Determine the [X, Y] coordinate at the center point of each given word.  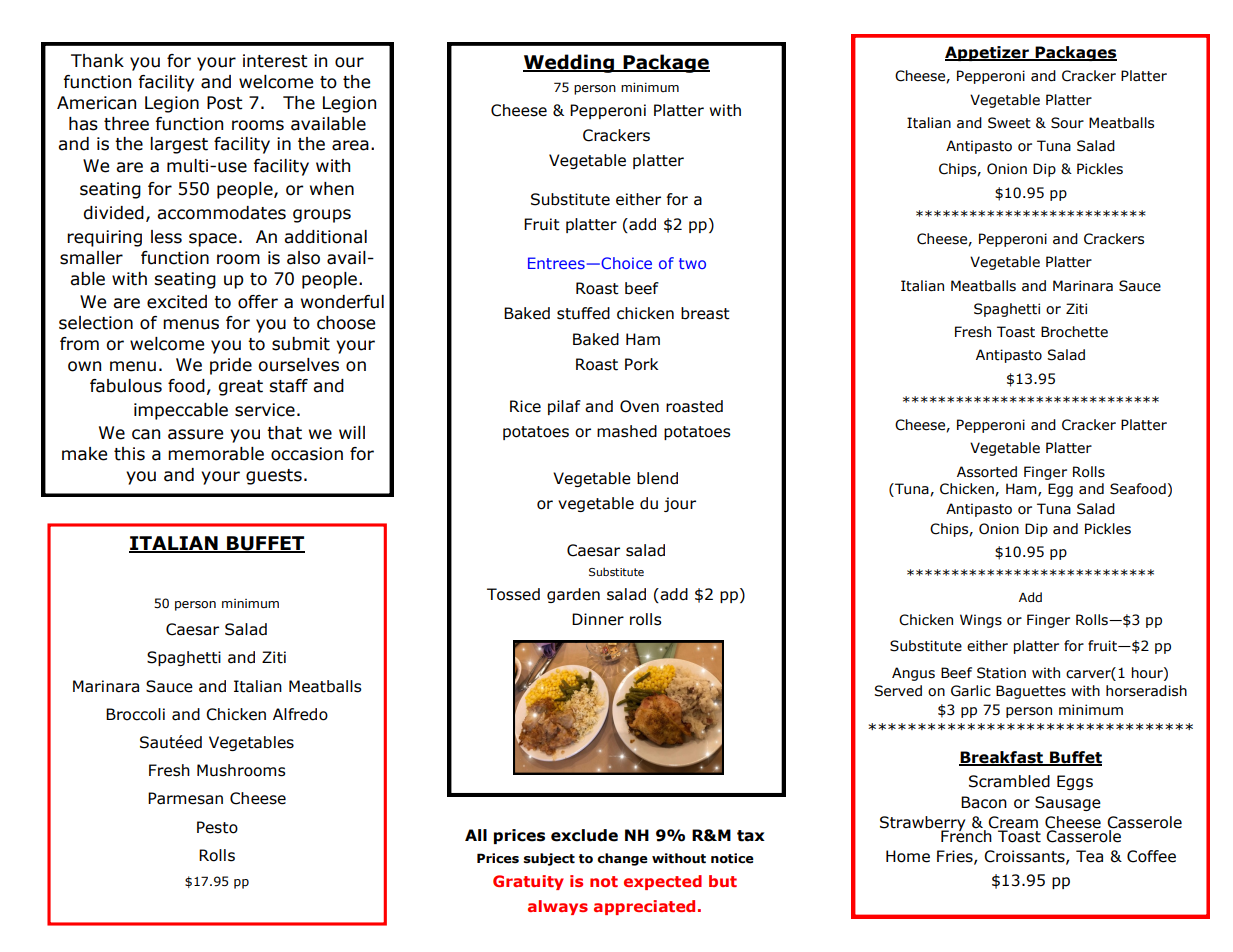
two [692, 263]
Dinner [598, 619]
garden [573, 595]
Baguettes [1031, 692]
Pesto [217, 827]
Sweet [1009, 123]
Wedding [570, 63]
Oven [639, 406]
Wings [981, 621]
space [213, 240]
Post [225, 103]
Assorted [987, 472]
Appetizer [988, 53]
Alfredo [300, 714]
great [241, 388]
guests [274, 477]
